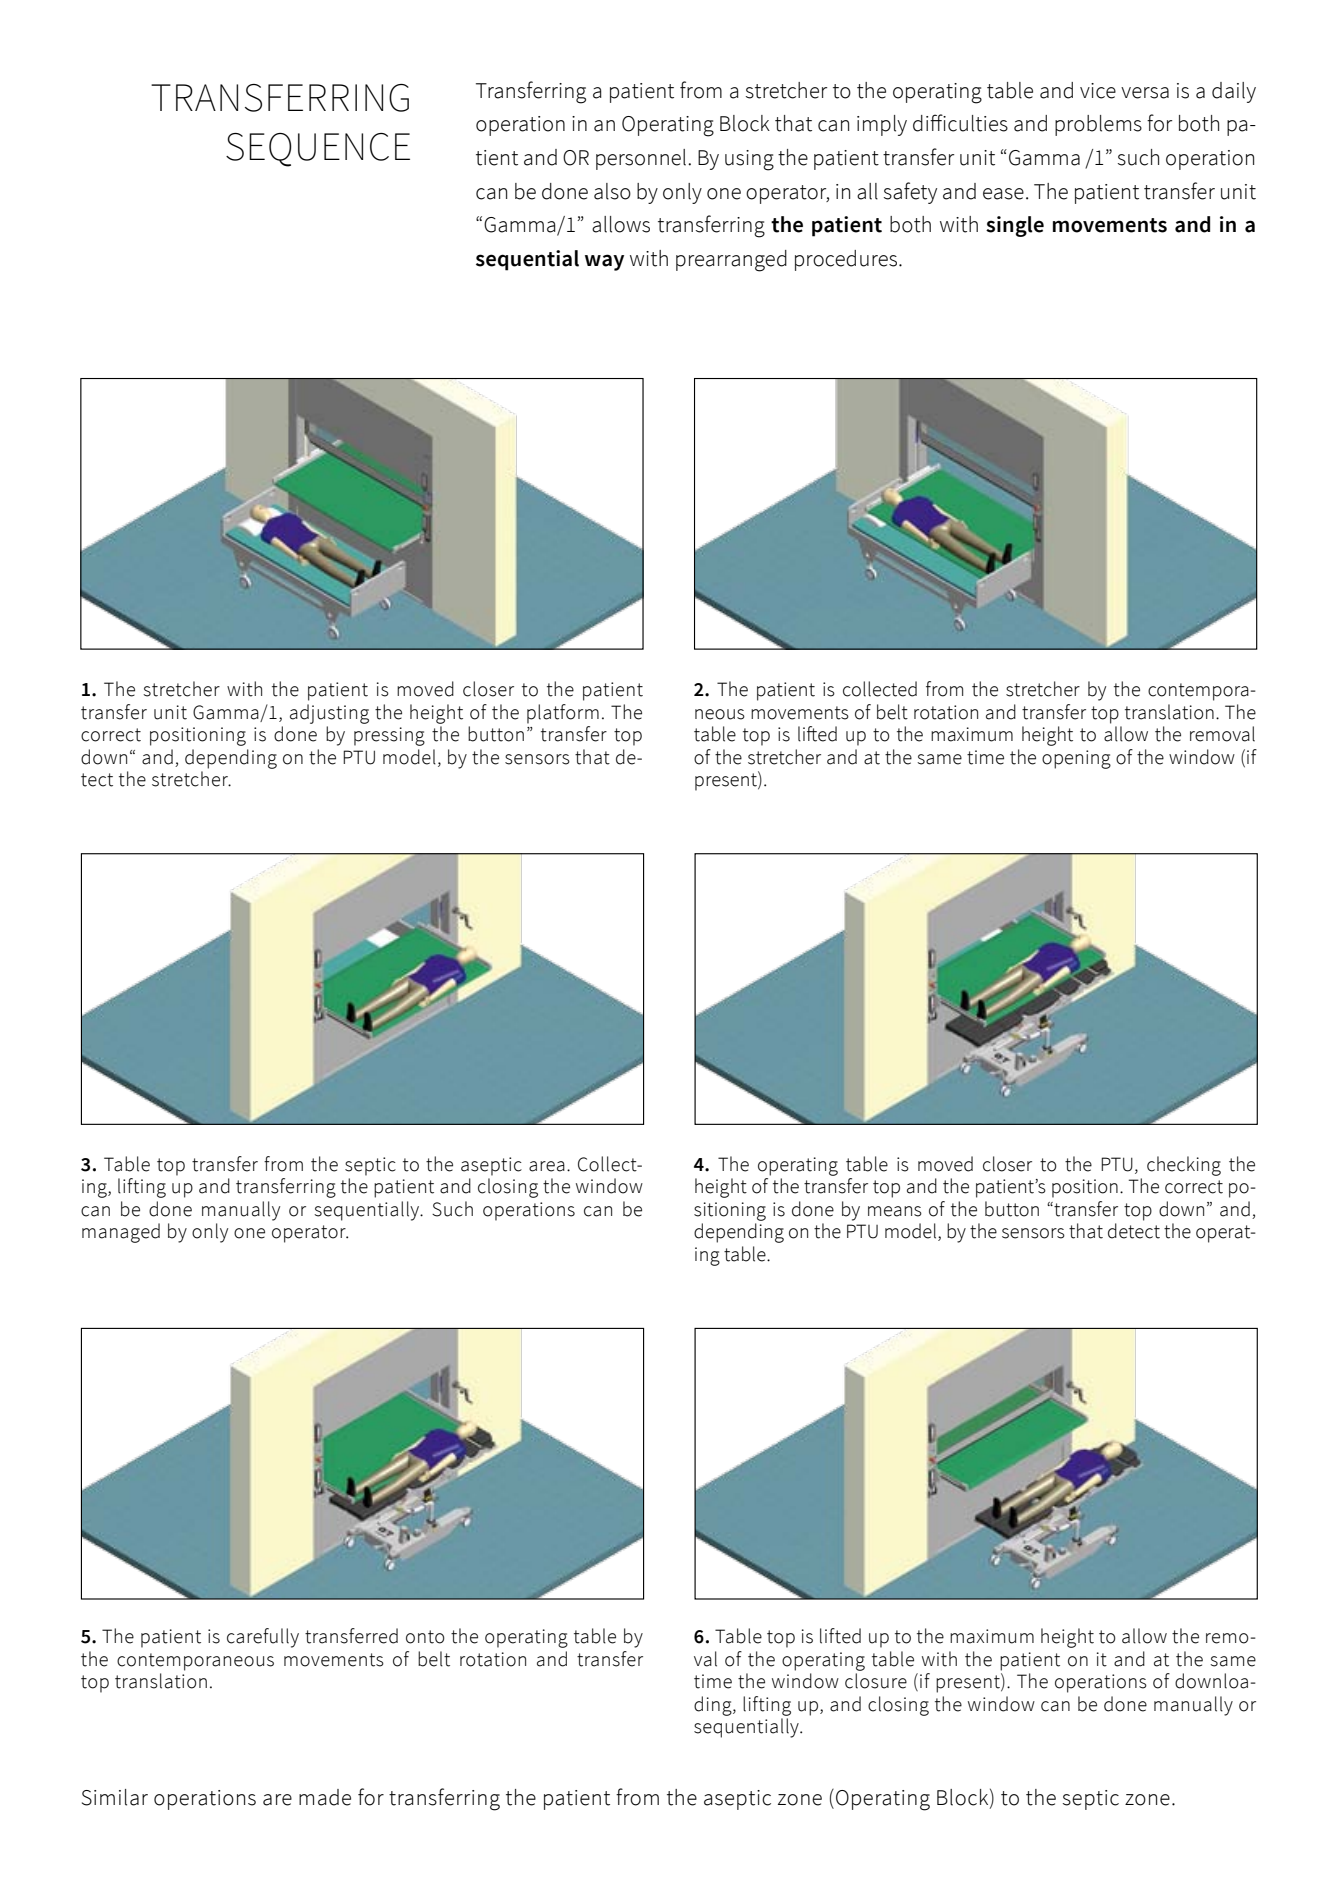 The width and height of the screenshot is (1337, 1891). I want to click on personnel, so click(642, 159).
